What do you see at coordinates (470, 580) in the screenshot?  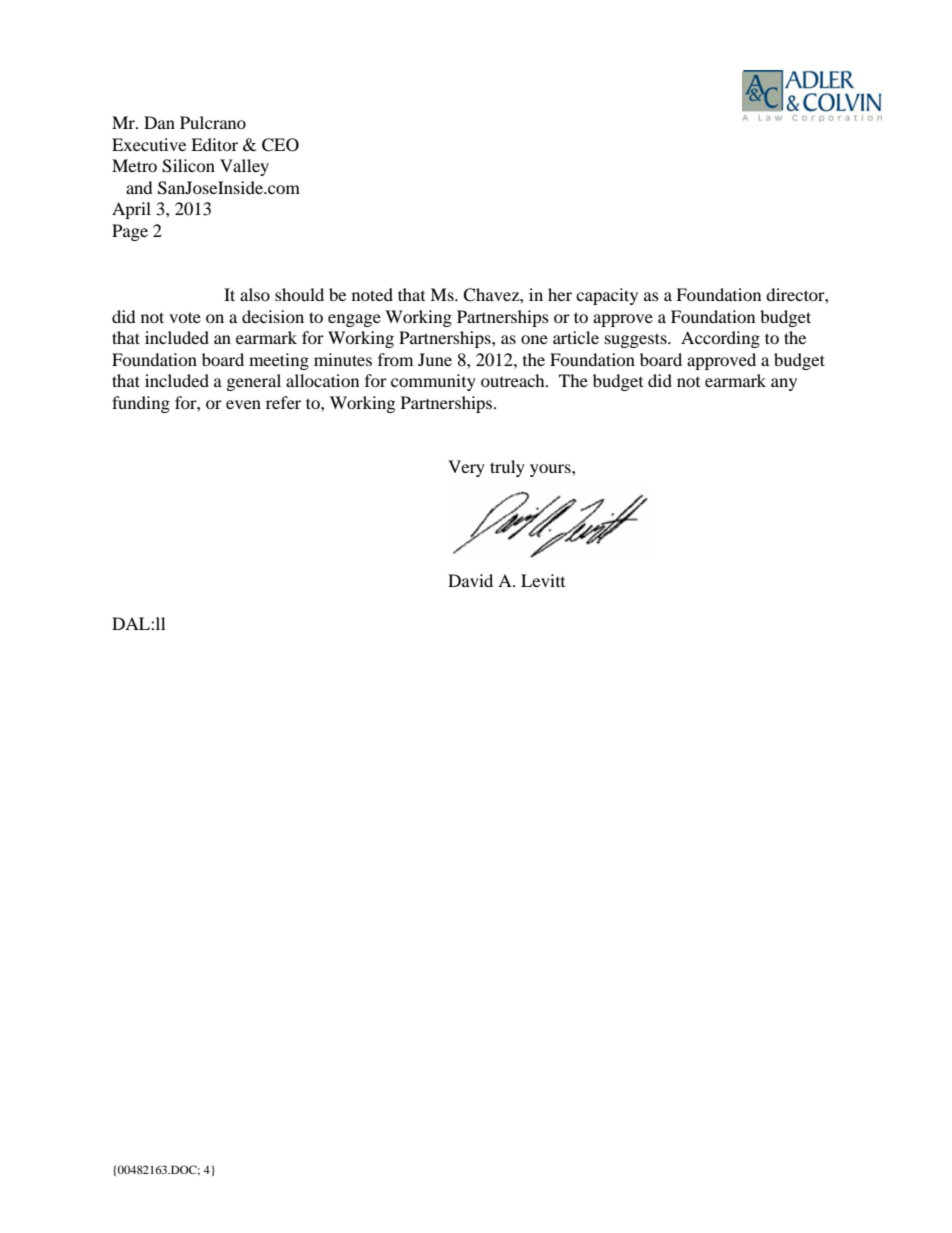 I see `David` at bounding box center [470, 580].
